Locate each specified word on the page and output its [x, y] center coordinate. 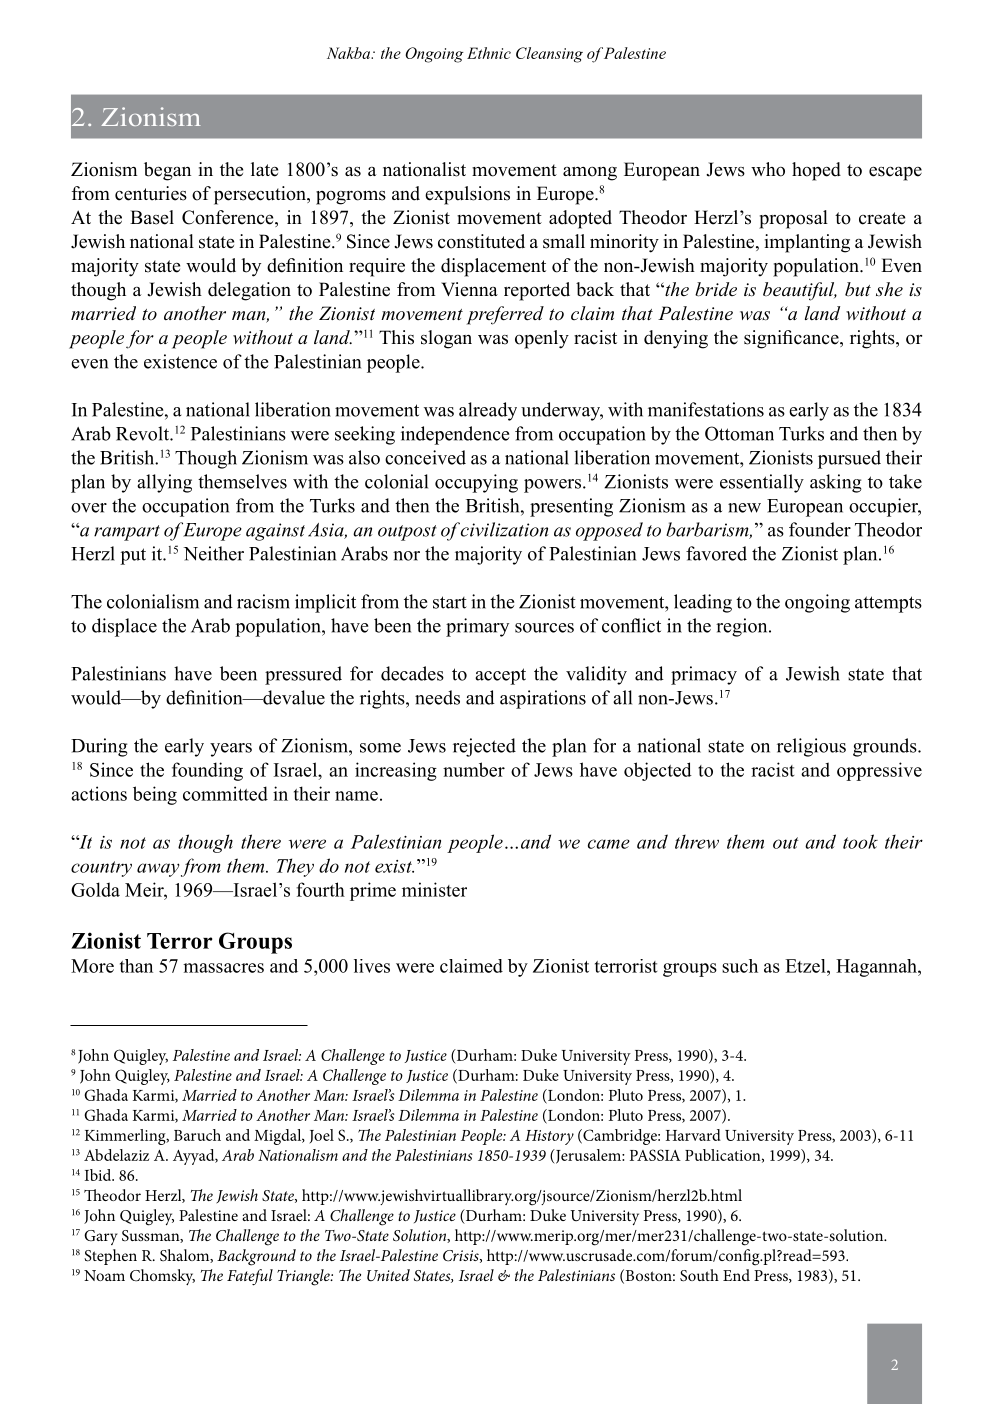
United [388, 1275]
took [860, 841]
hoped [816, 171]
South [699, 1275]
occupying [476, 483]
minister [434, 889]
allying [164, 483]
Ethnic [489, 53]
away [158, 870]
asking [836, 483]
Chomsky [162, 1277]
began [167, 171]
